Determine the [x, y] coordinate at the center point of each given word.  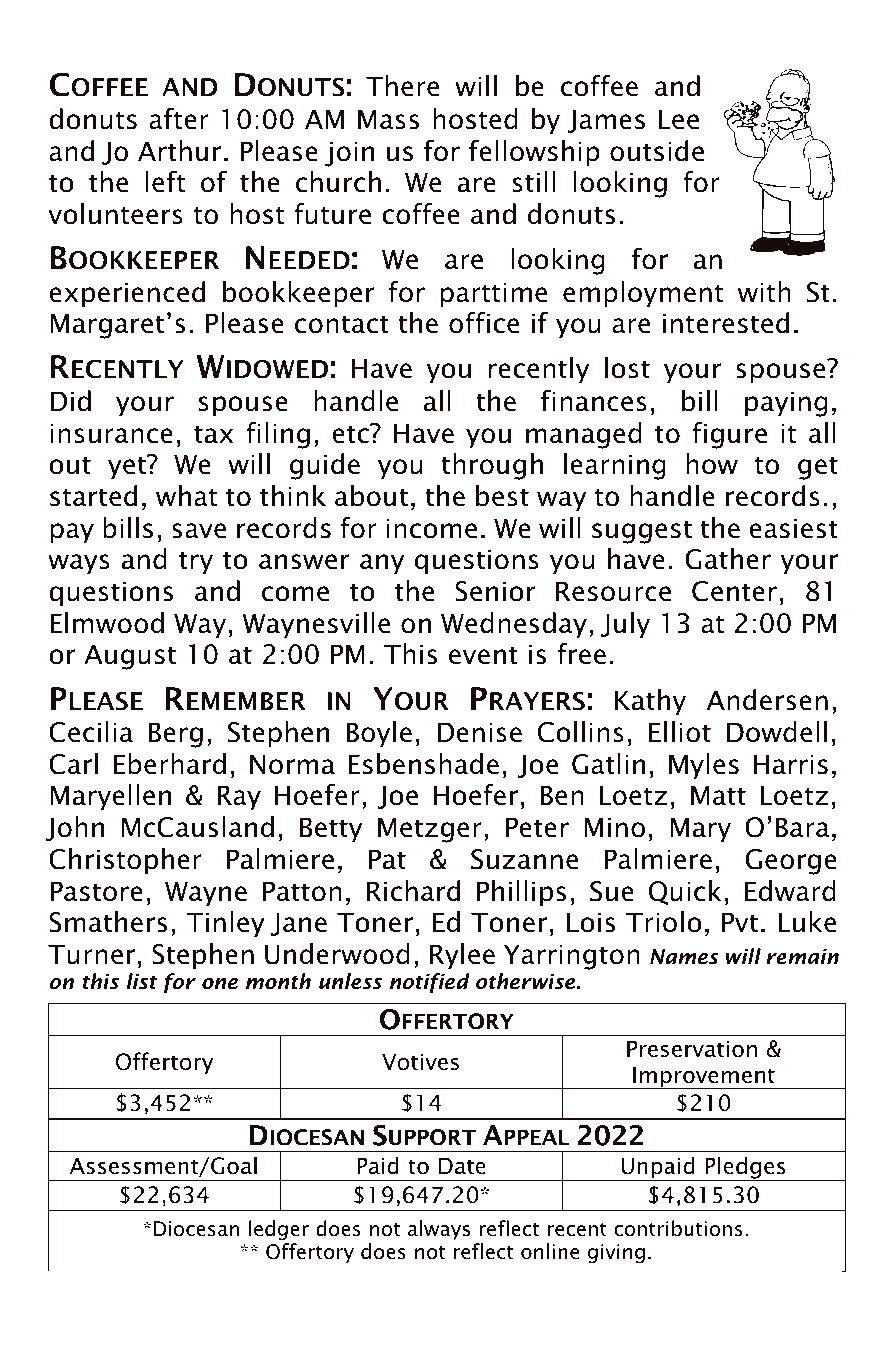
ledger [279, 1230]
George [791, 862]
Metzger [430, 830]
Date [462, 1166]
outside [657, 151]
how [712, 464]
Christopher [125, 861]
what [186, 496]
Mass [388, 119]
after [179, 119]
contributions [678, 1228]
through [492, 466]
